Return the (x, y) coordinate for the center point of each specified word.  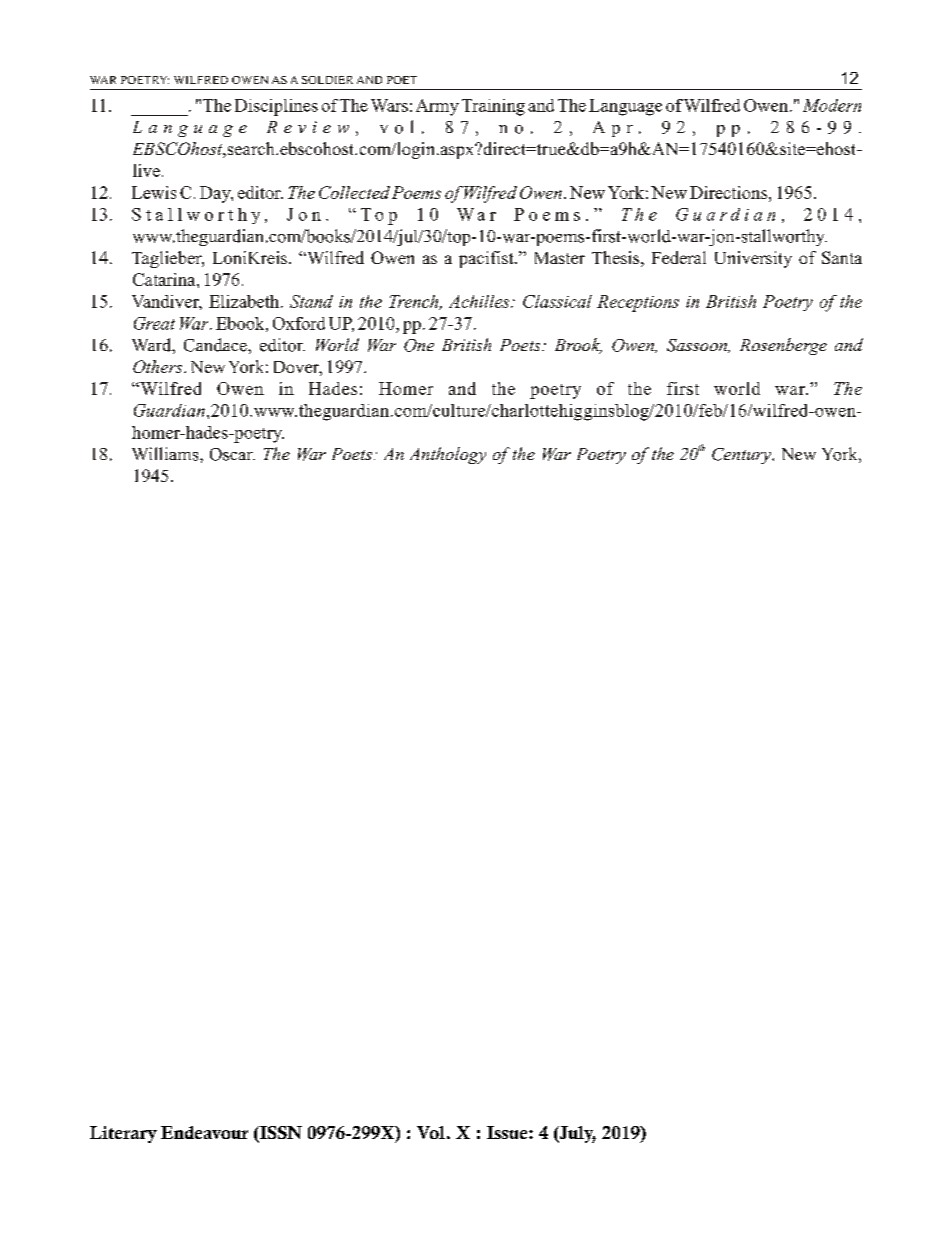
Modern (832, 105)
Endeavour (204, 1132)
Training (493, 107)
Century (742, 456)
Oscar (232, 454)
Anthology (448, 455)
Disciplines (276, 107)
